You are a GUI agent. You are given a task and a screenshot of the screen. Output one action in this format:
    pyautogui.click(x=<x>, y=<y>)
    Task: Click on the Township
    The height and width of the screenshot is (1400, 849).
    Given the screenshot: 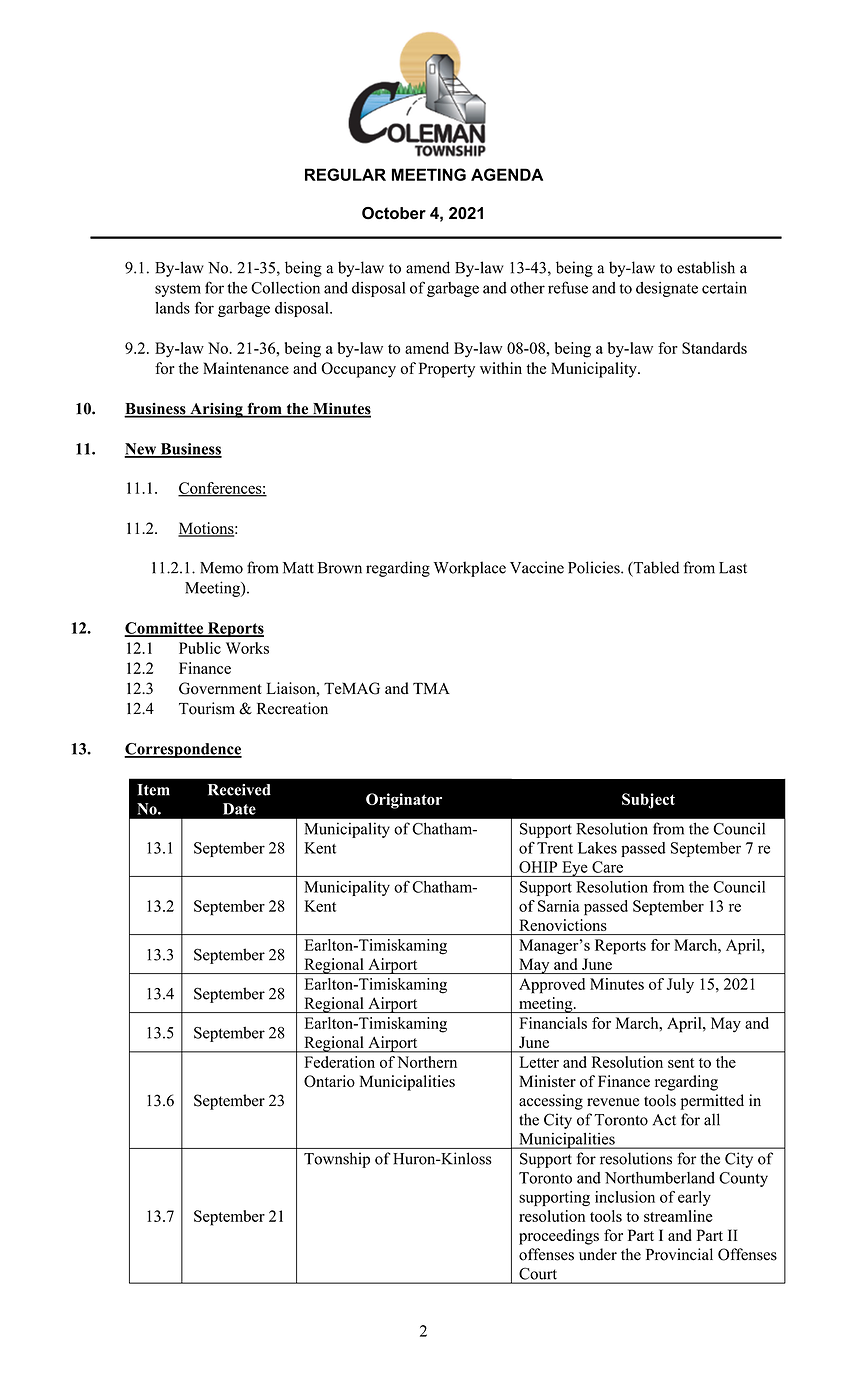 What is the action you would take?
    pyautogui.click(x=337, y=1160)
